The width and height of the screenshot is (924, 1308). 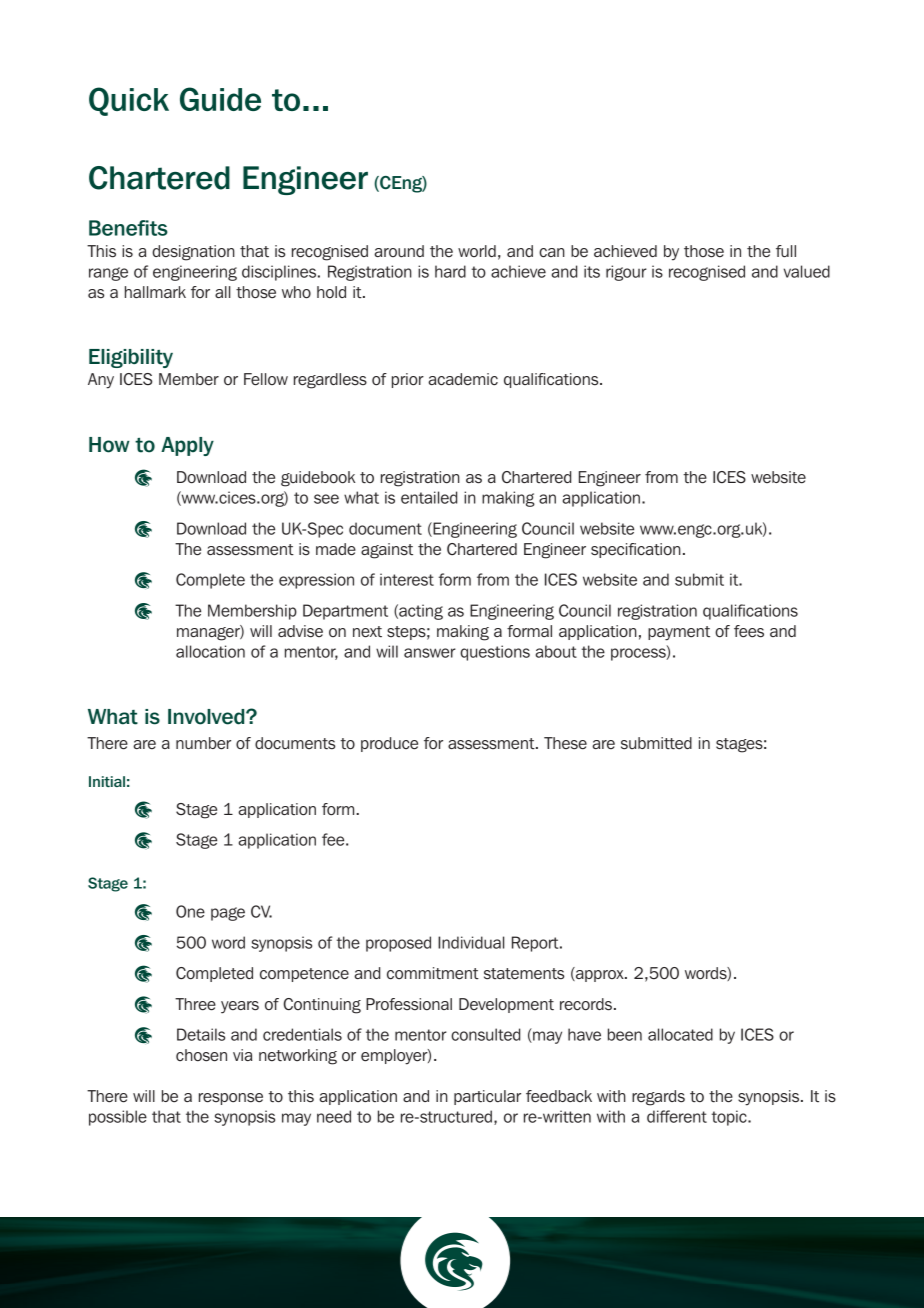 I want to click on world, so click(x=477, y=251).
